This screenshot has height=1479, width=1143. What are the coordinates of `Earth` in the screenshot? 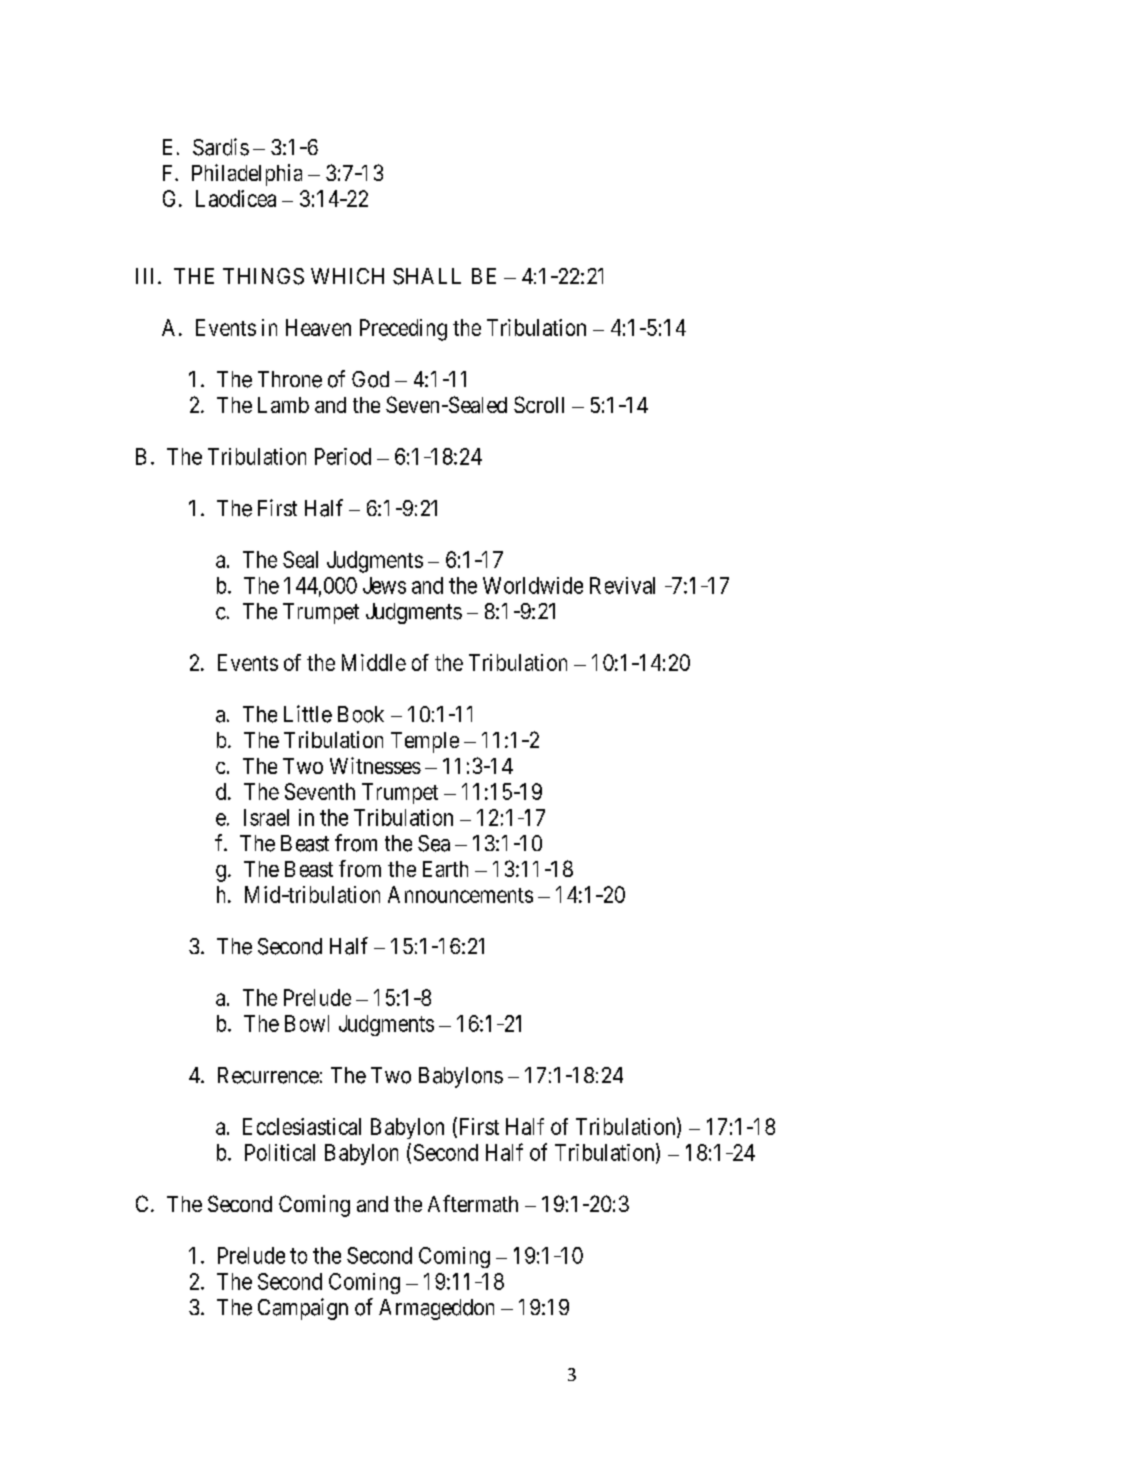 It's located at (445, 869).
